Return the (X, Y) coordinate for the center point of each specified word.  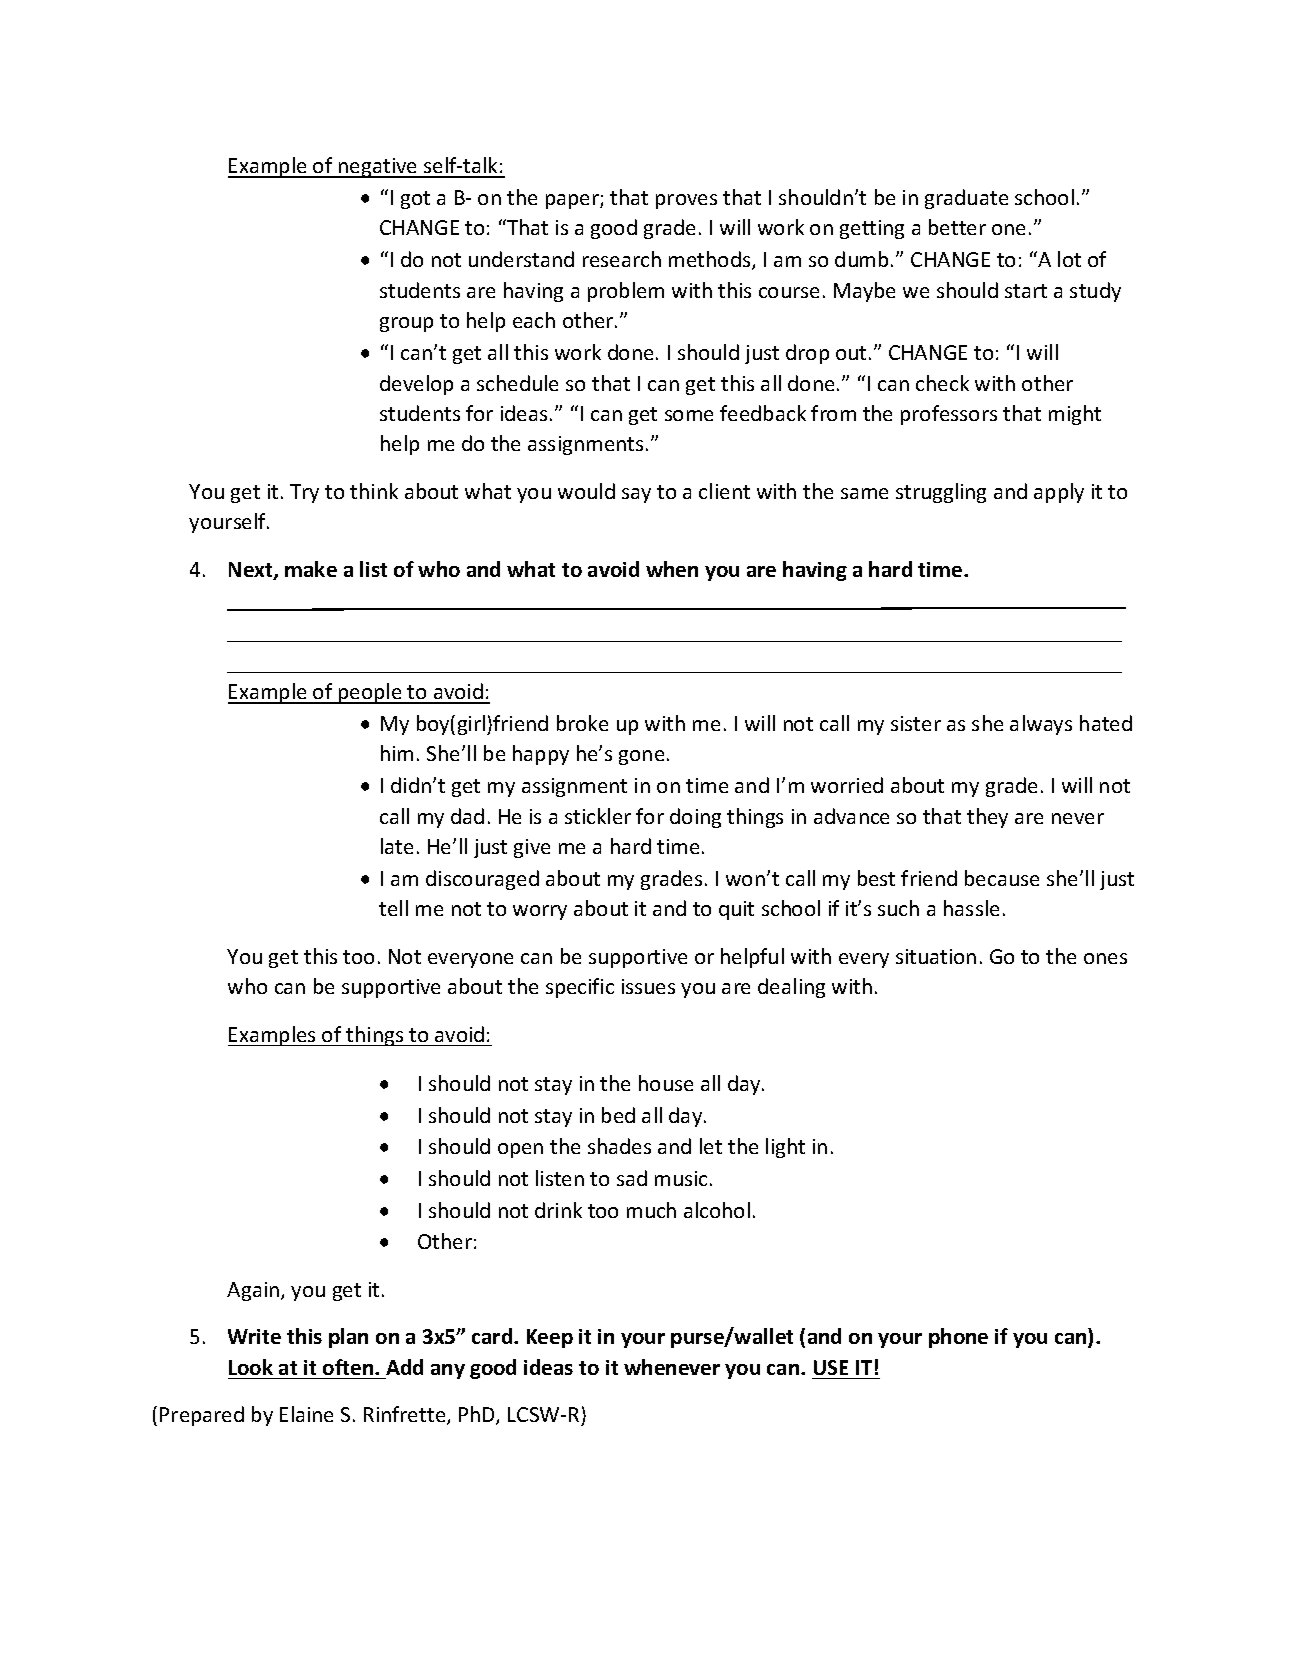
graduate (966, 199)
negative (378, 168)
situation (936, 956)
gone (641, 757)
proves (686, 201)
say (636, 495)
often (349, 1367)
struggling (941, 493)
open (520, 1150)
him (397, 753)
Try (304, 493)
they (987, 818)
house (666, 1083)
